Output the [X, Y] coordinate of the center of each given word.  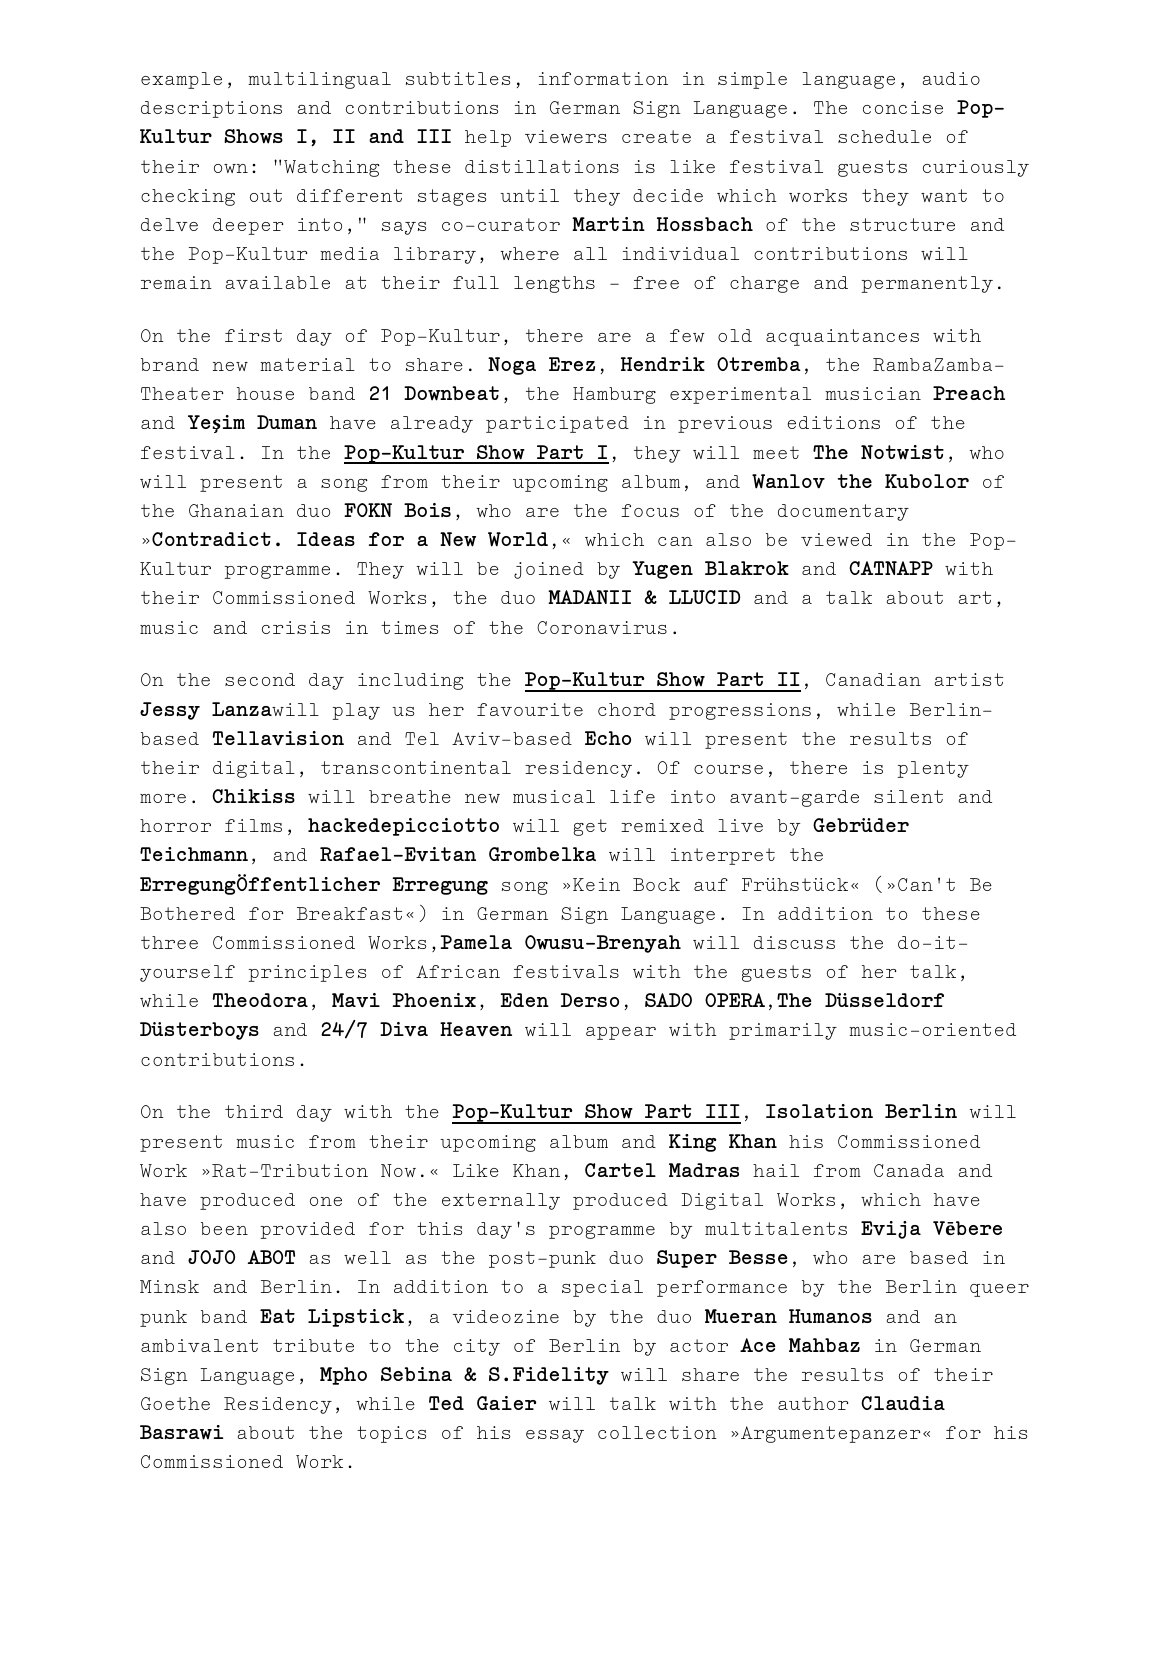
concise [903, 107]
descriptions [211, 109]
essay [555, 1436]
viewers [566, 136]
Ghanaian [236, 510]
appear [621, 1033]
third [254, 1111]
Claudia [903, 1403]
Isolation [819, 1111]
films [253, 825]
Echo [608, 738]
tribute [313, 1345]
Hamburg [614, 395]
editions [833, 422]
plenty [933, 769]
